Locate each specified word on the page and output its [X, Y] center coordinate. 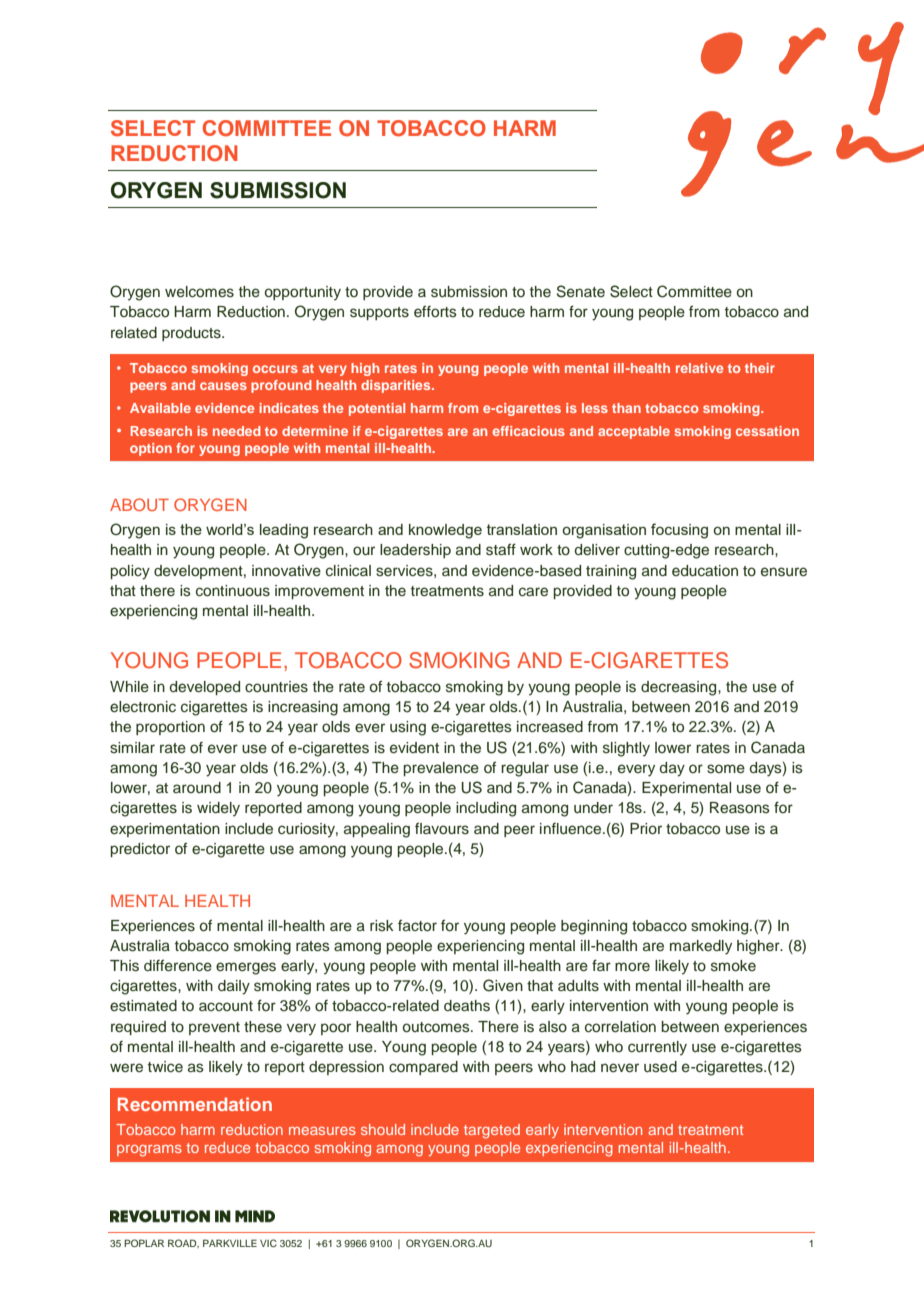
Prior [646, 829]
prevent [214, 1028]
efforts [435, 311]
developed [205, 688]
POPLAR [144, 1243]
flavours [442, 828]
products [192, 334]
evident [414, 748]
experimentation [165, 830]
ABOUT [139, 504]
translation [522, 529]
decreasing [680, 688]
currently [657, 1048]
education [705, 571]
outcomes [437, 1027]
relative [699, 368]
